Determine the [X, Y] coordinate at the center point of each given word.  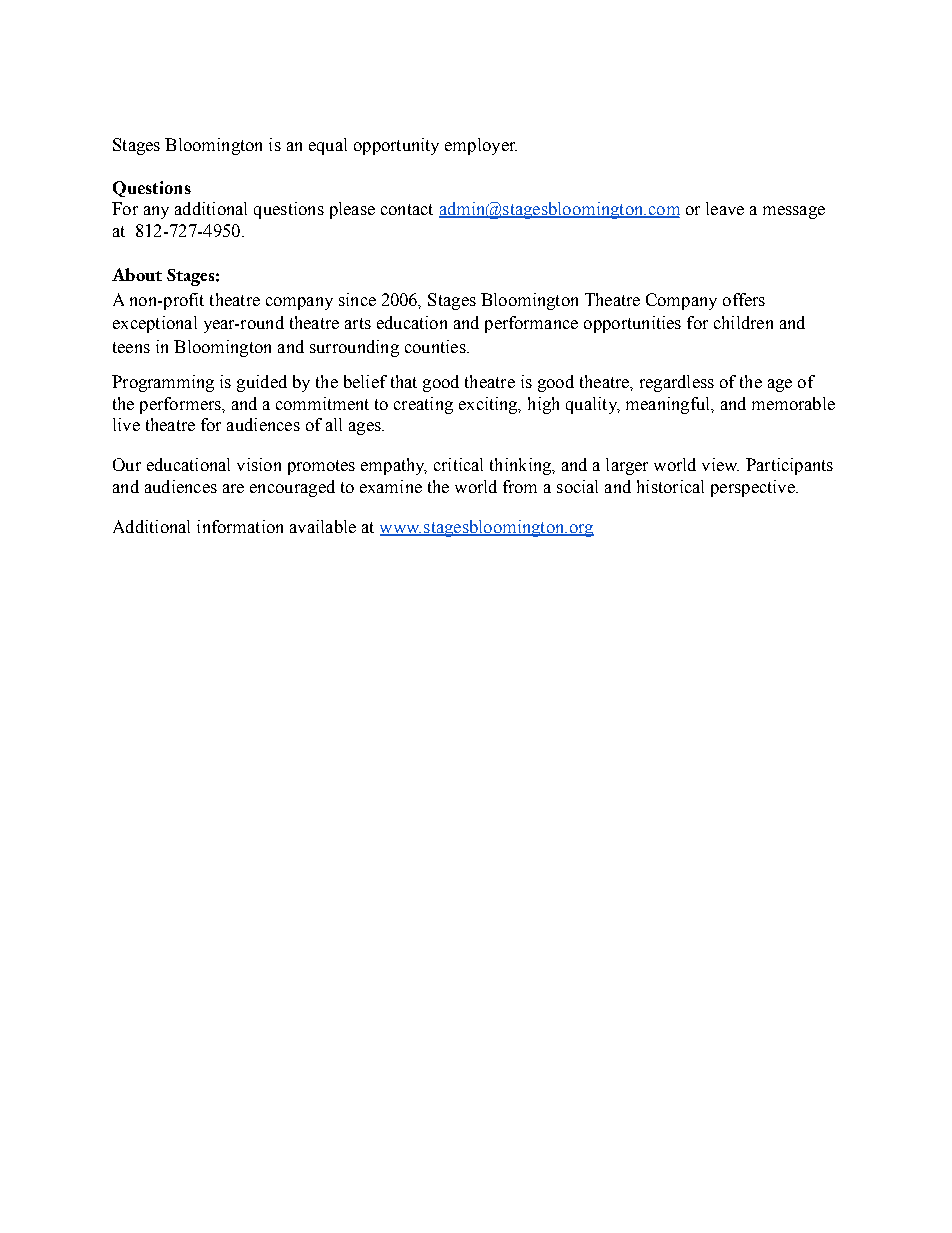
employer [481, 146]
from [520, 486]
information [240, 526]
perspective [754, 488]
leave [725, 208]
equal [328, 146]
